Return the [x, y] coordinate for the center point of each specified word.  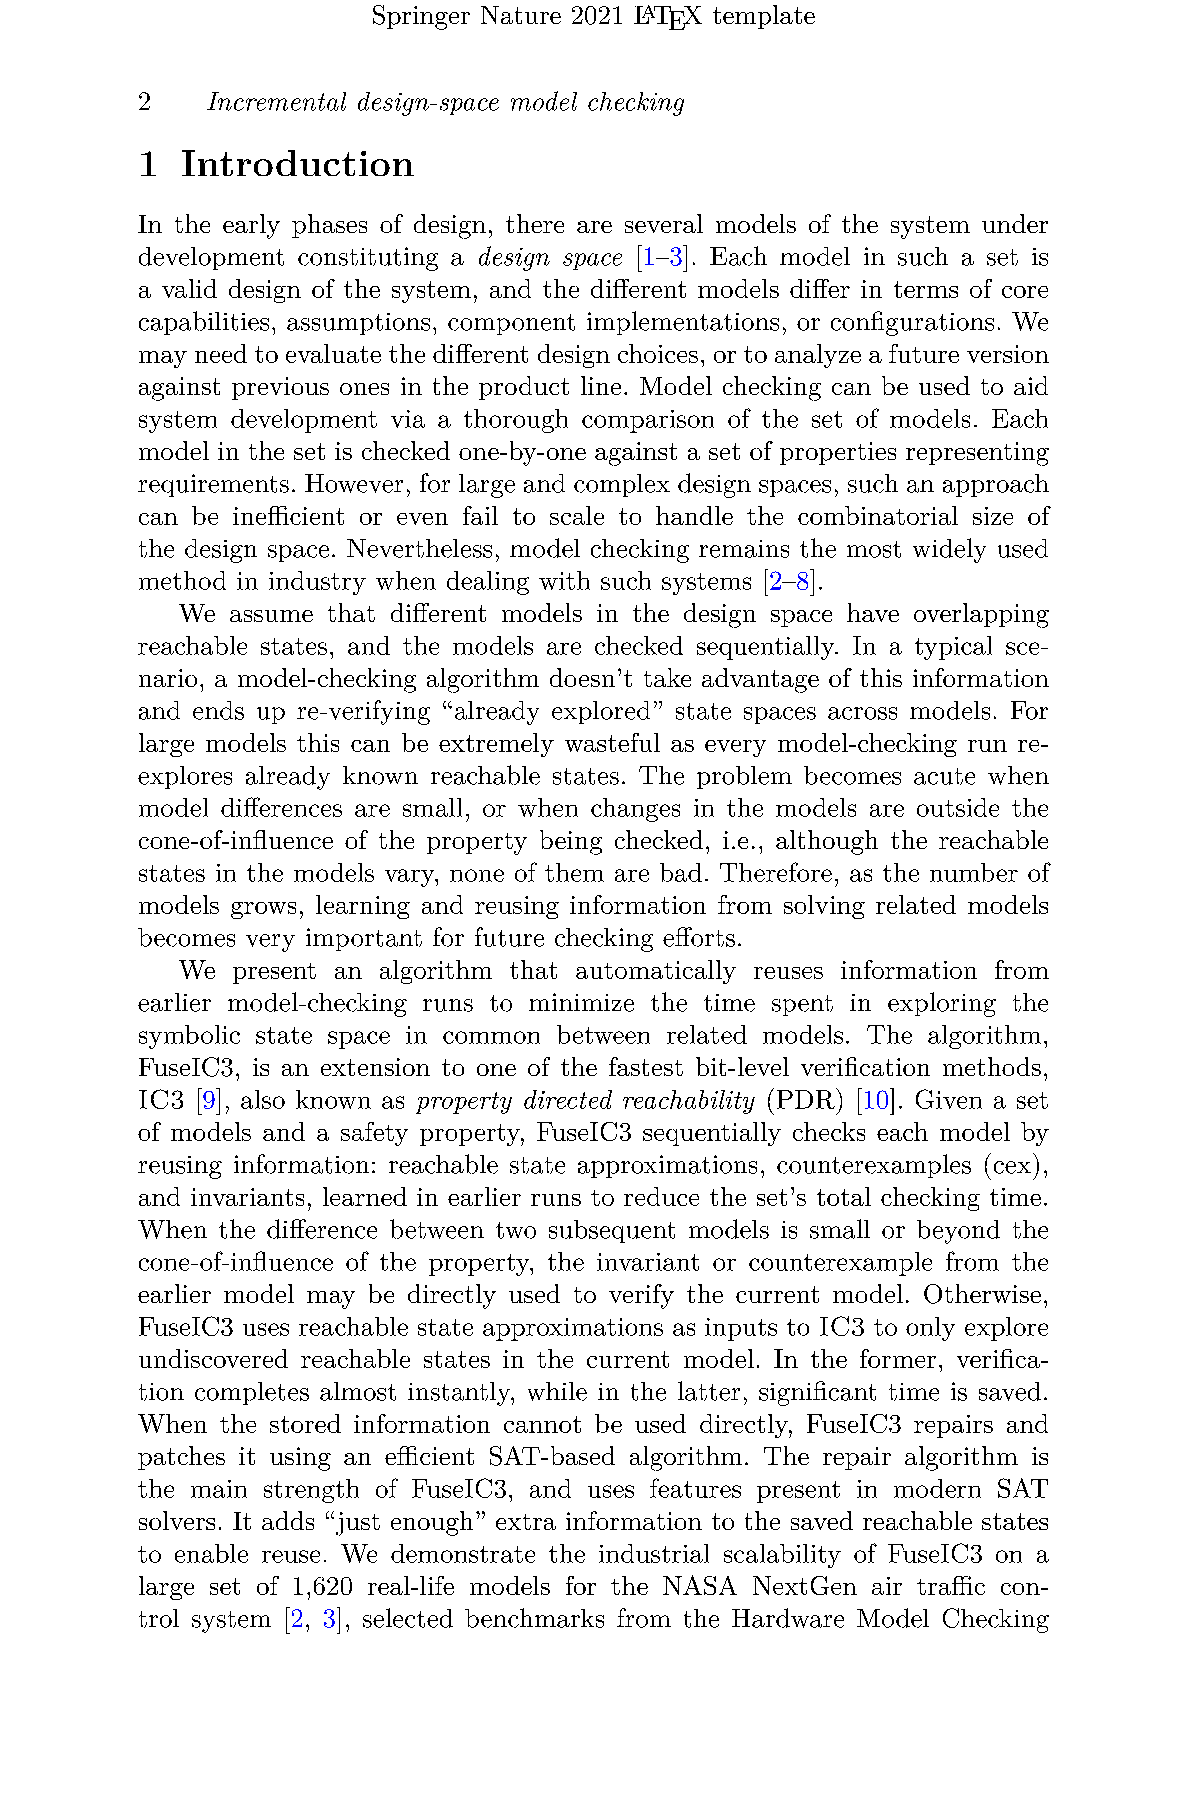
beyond [958, 1232]
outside [958, 807]
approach [996, 485]
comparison [648, 421]
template [764, 17]
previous [280, 388]
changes [635, 810]
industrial [654, 1553]
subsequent [612, 1231]
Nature [521, 15]
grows [263, 910]
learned [365, 1196]
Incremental [276, 101]
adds [288, 1520]
